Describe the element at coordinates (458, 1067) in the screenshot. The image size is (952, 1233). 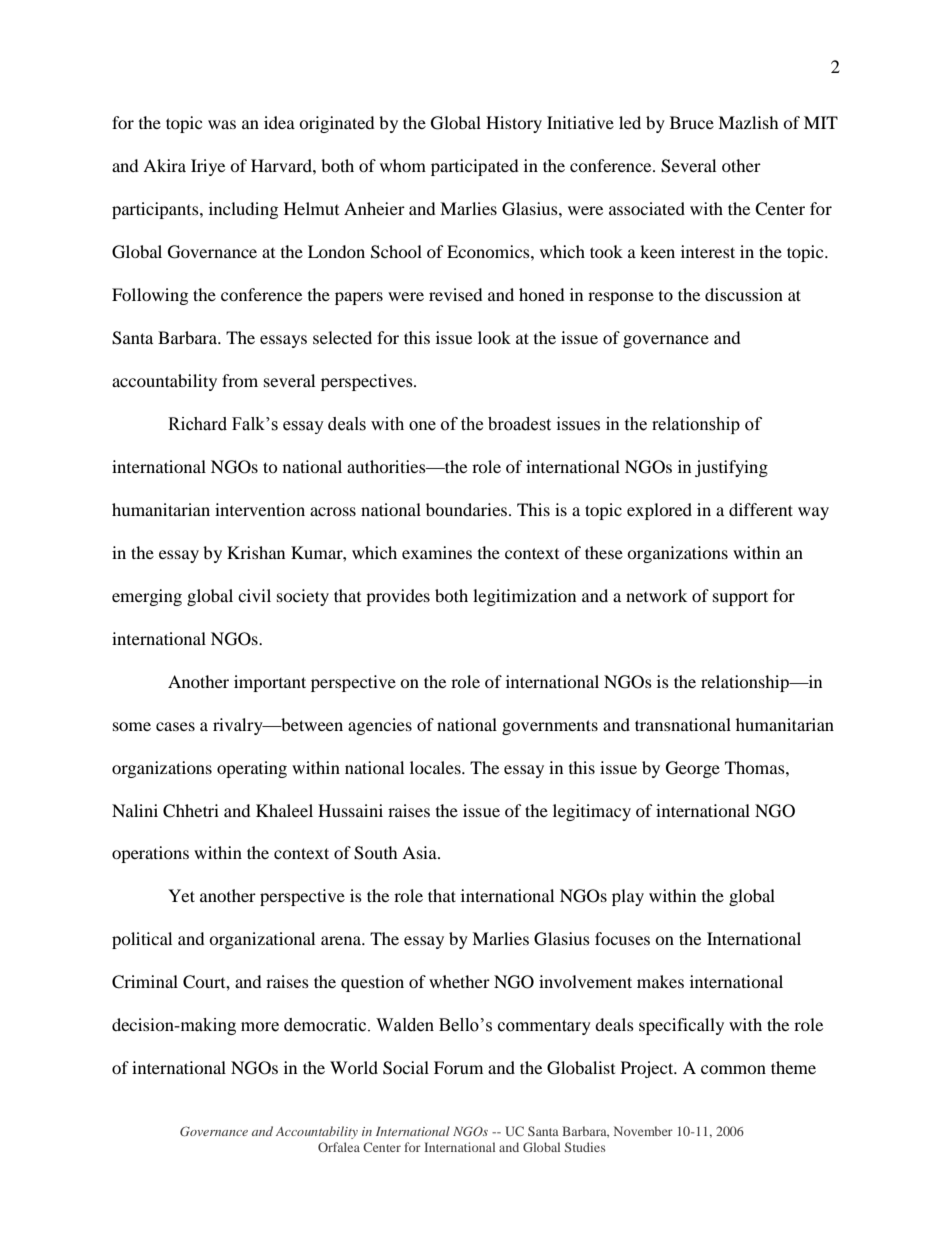
I see `Forum` at that location.
